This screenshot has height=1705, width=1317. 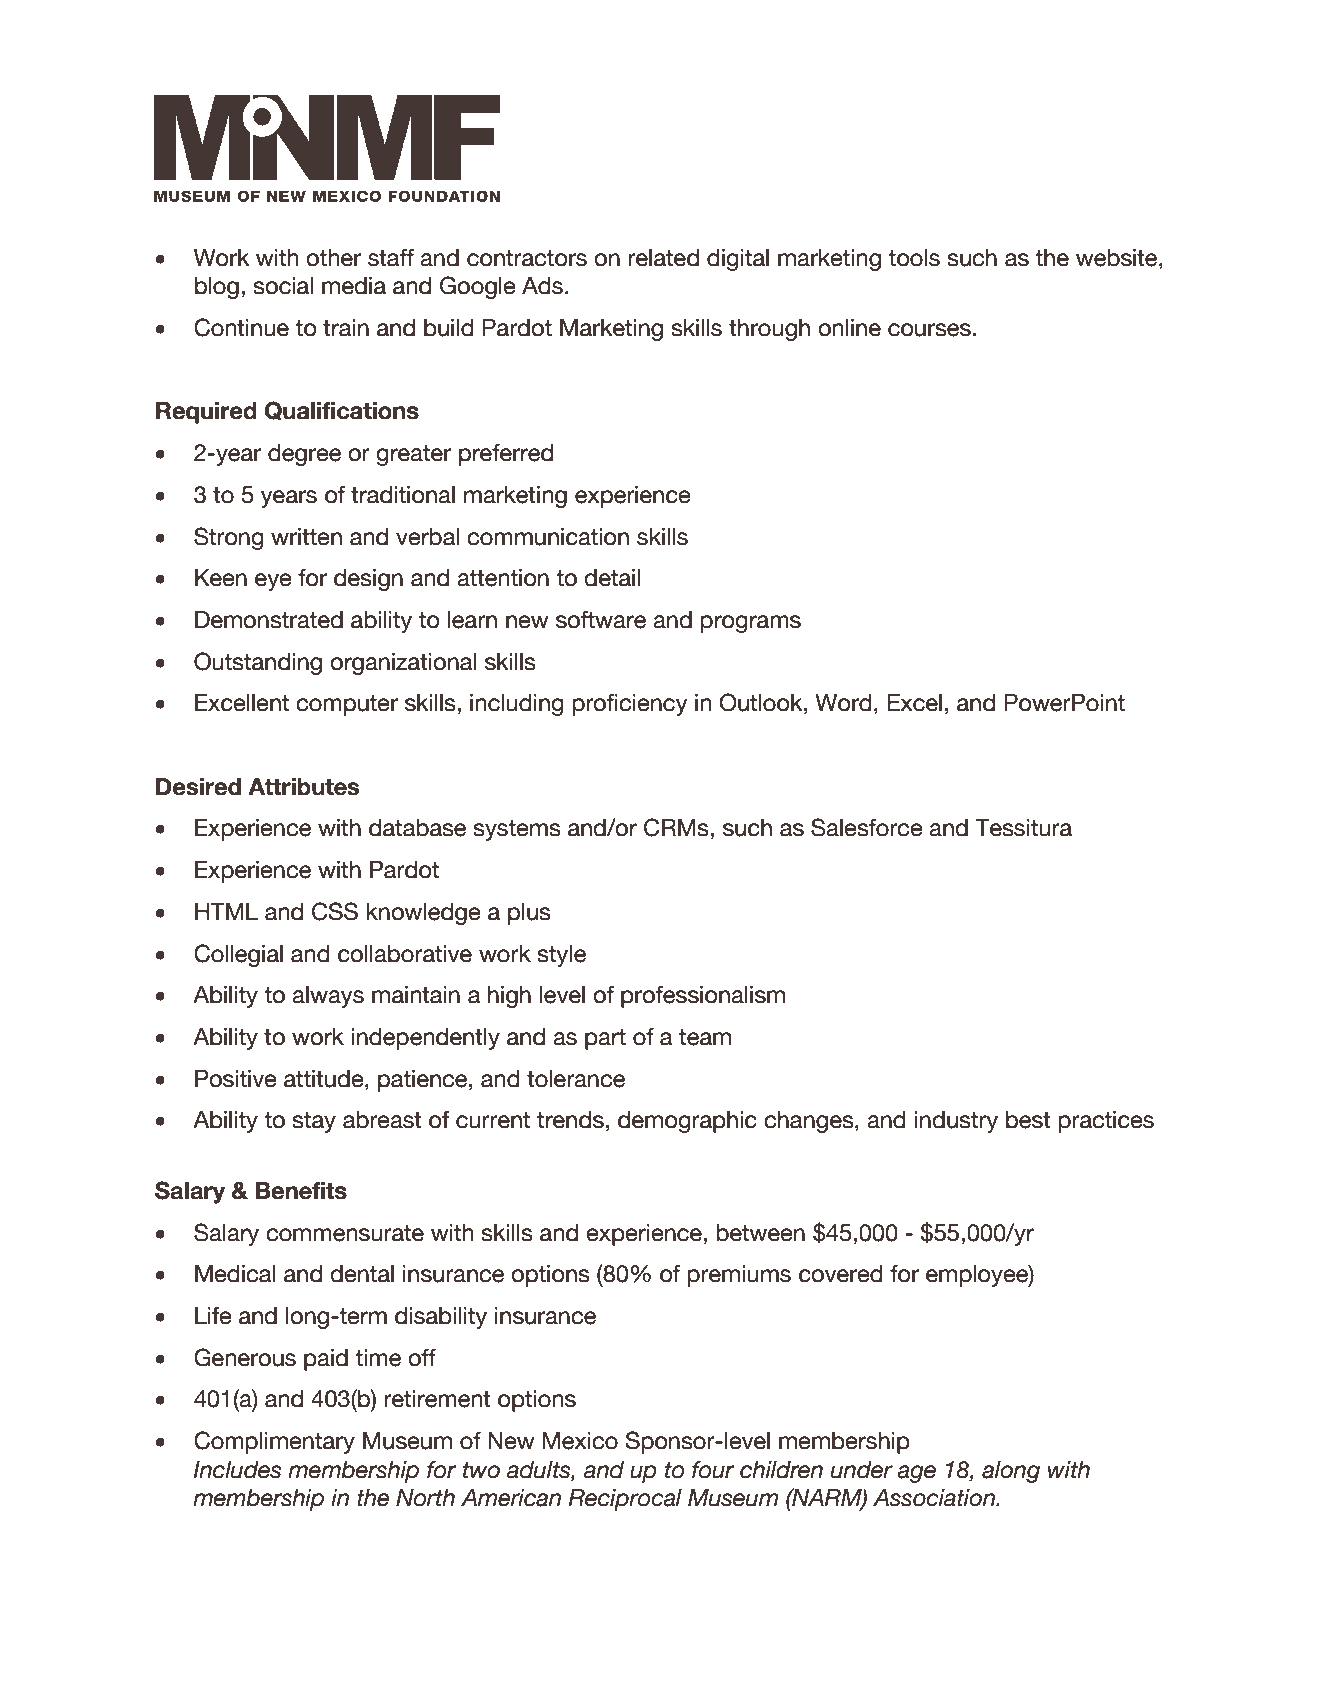 I want to click on plus, so click(x=529, y=914).
